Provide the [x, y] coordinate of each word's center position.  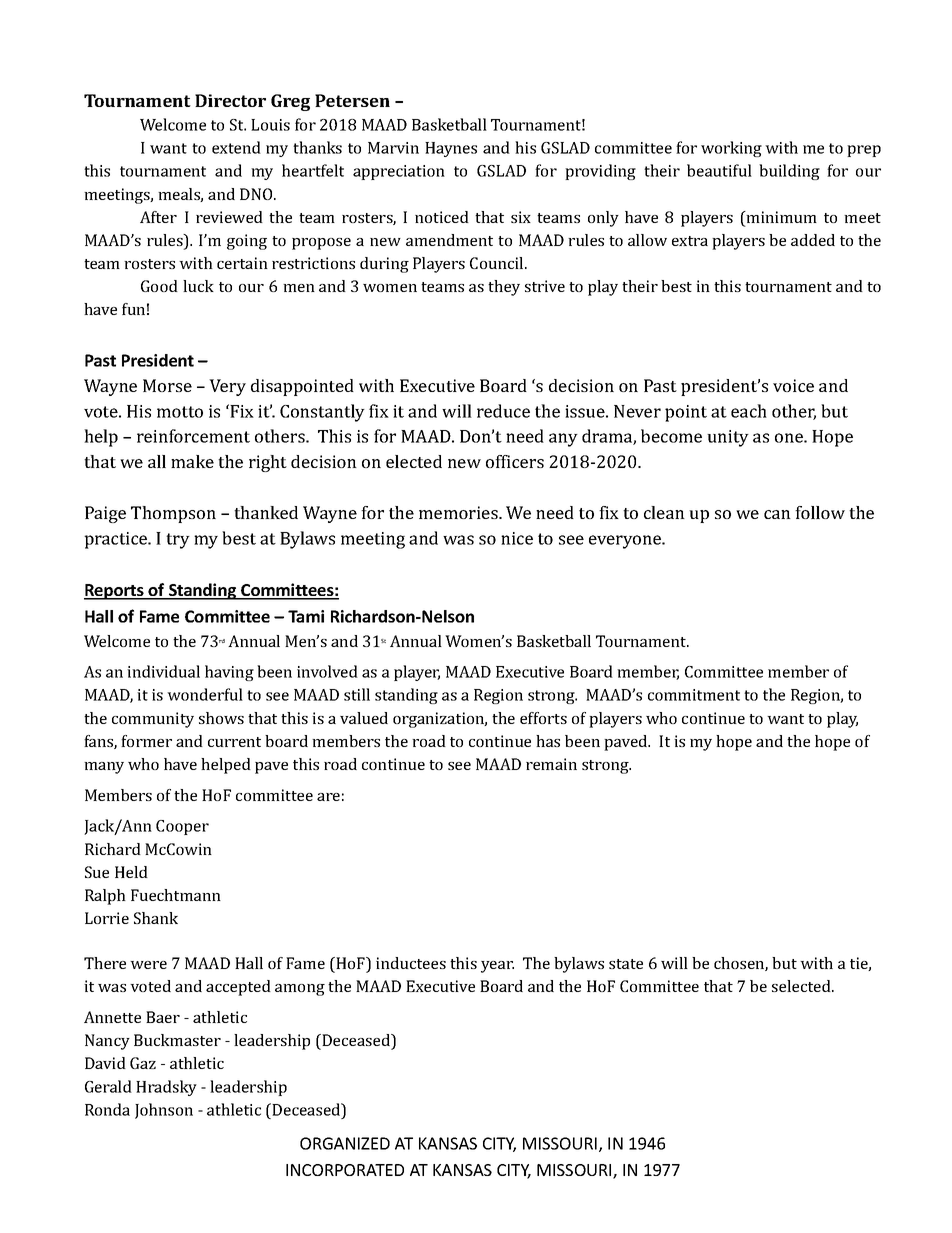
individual [163, 671]
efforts [543, 718]
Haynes [451, 149]
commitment [694, 695]
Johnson [164, 1111]
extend [236, 147]
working [731, 149]
